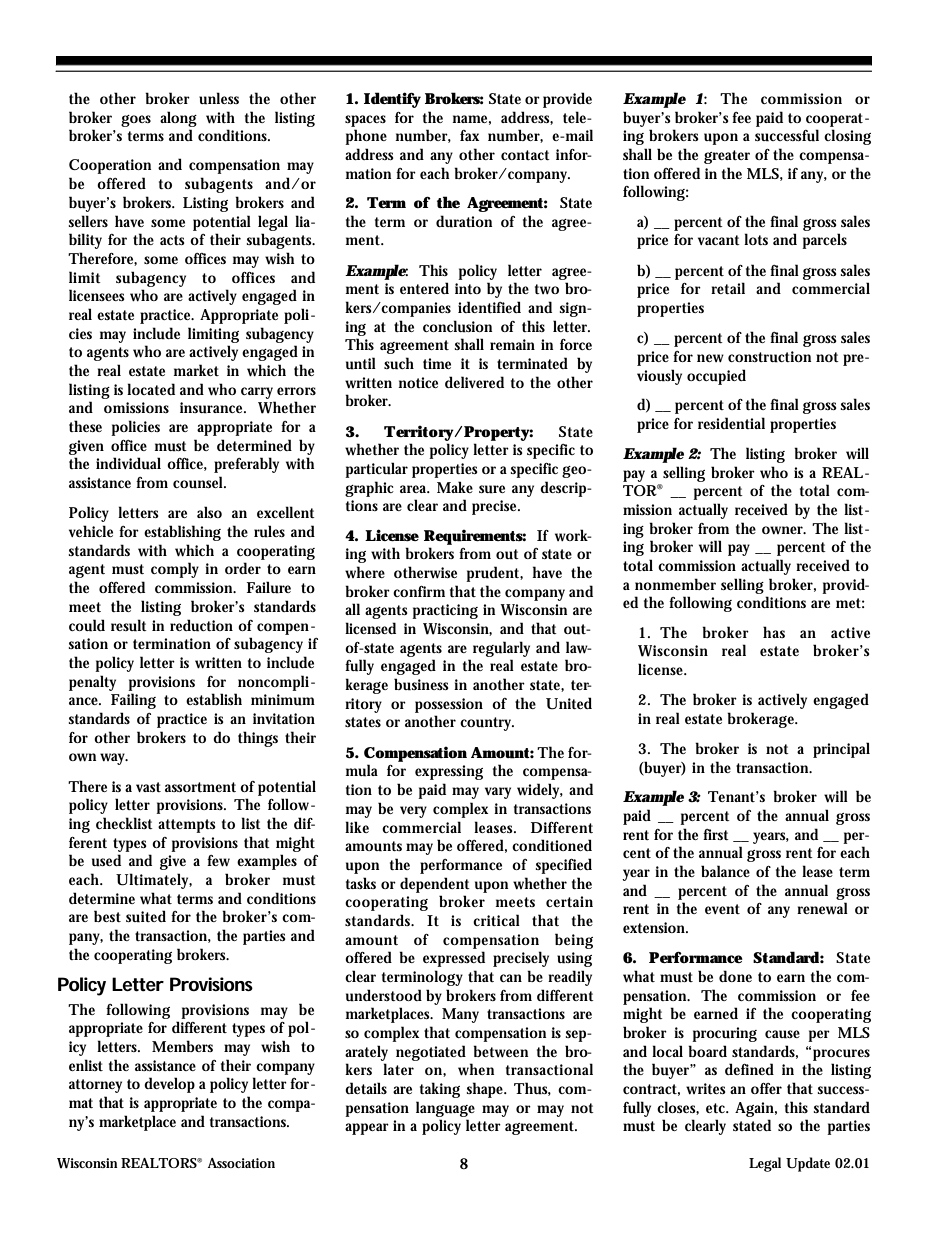  What do you see at coordinates (487, 1090) in the screenshot?
I see `shape` at bounding box center [487, 1090].
